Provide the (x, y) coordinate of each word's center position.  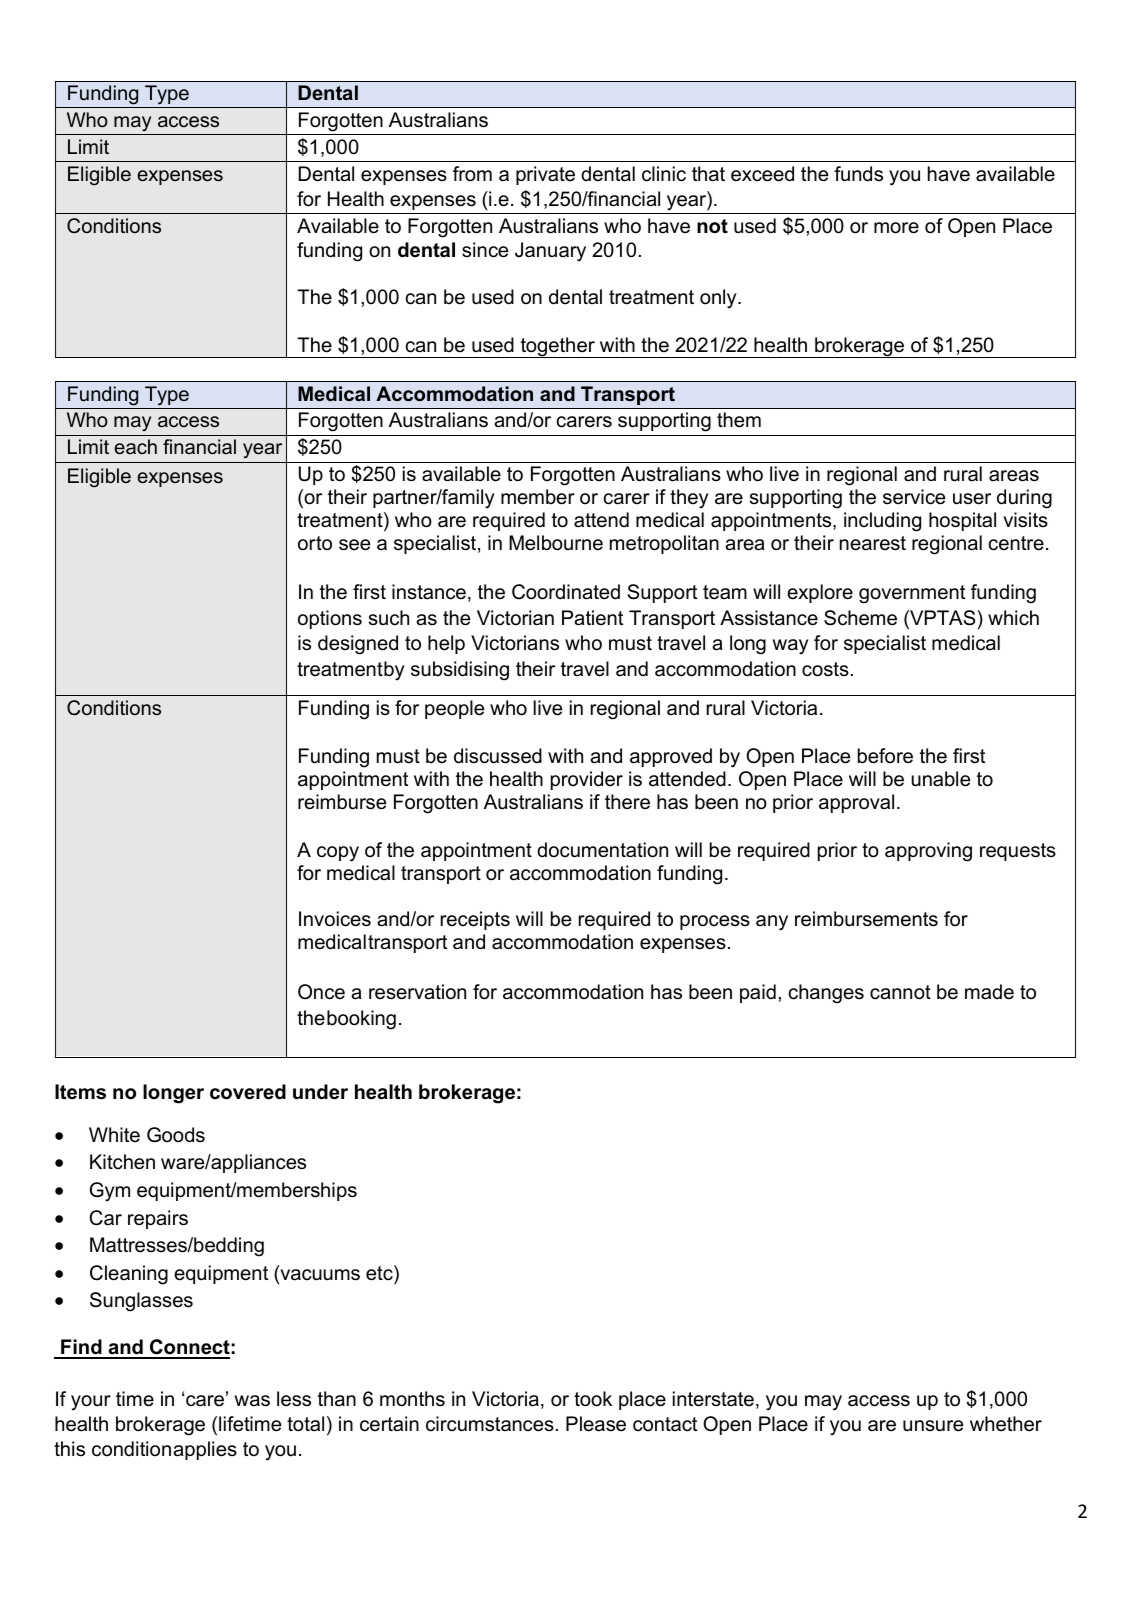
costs (825, 669)
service (914, 497)
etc (380, 1273)
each (135, 447)
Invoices (335, 919)
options (330, 619)
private (545, 175)
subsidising (460, 671)
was (252, 1401)
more (896, 228)
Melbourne (556, 543)
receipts (475, 920)
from (472, 174)
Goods (176, 1135)
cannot (900, 992)
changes (826, 994)
